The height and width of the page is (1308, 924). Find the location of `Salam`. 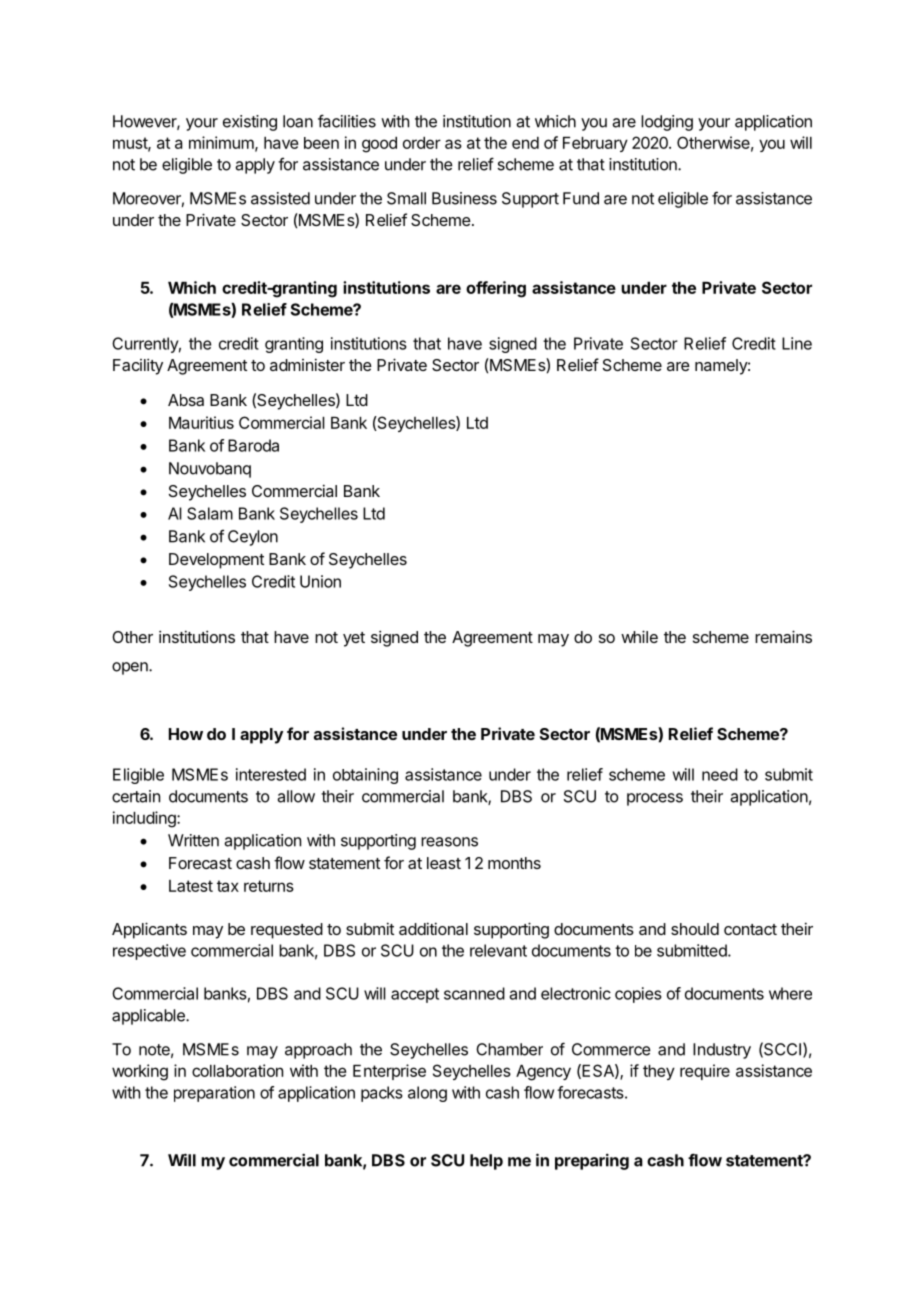

Salam is located at coordinates (210, 513).
